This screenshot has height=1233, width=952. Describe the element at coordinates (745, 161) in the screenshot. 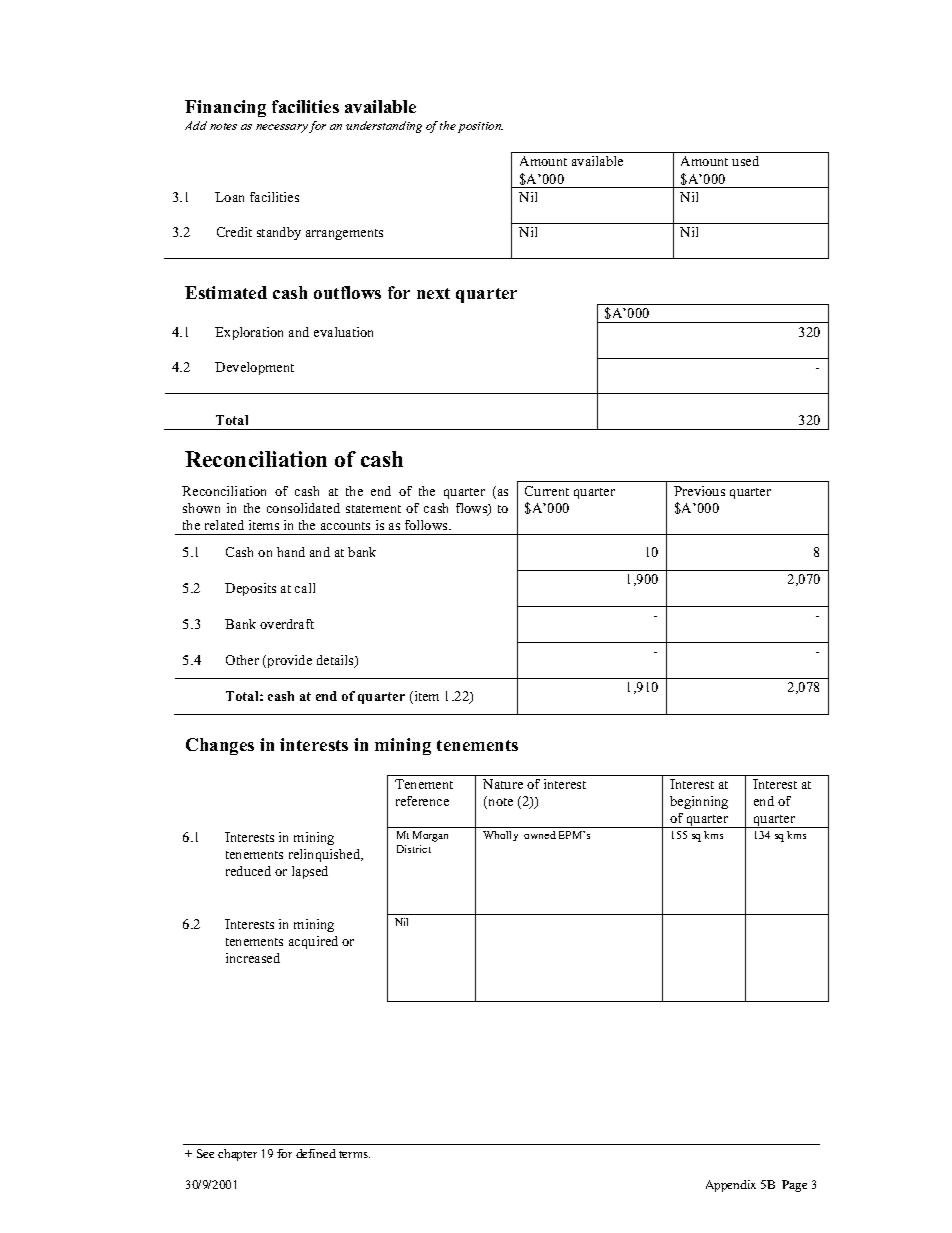

I see `used` at that location.
